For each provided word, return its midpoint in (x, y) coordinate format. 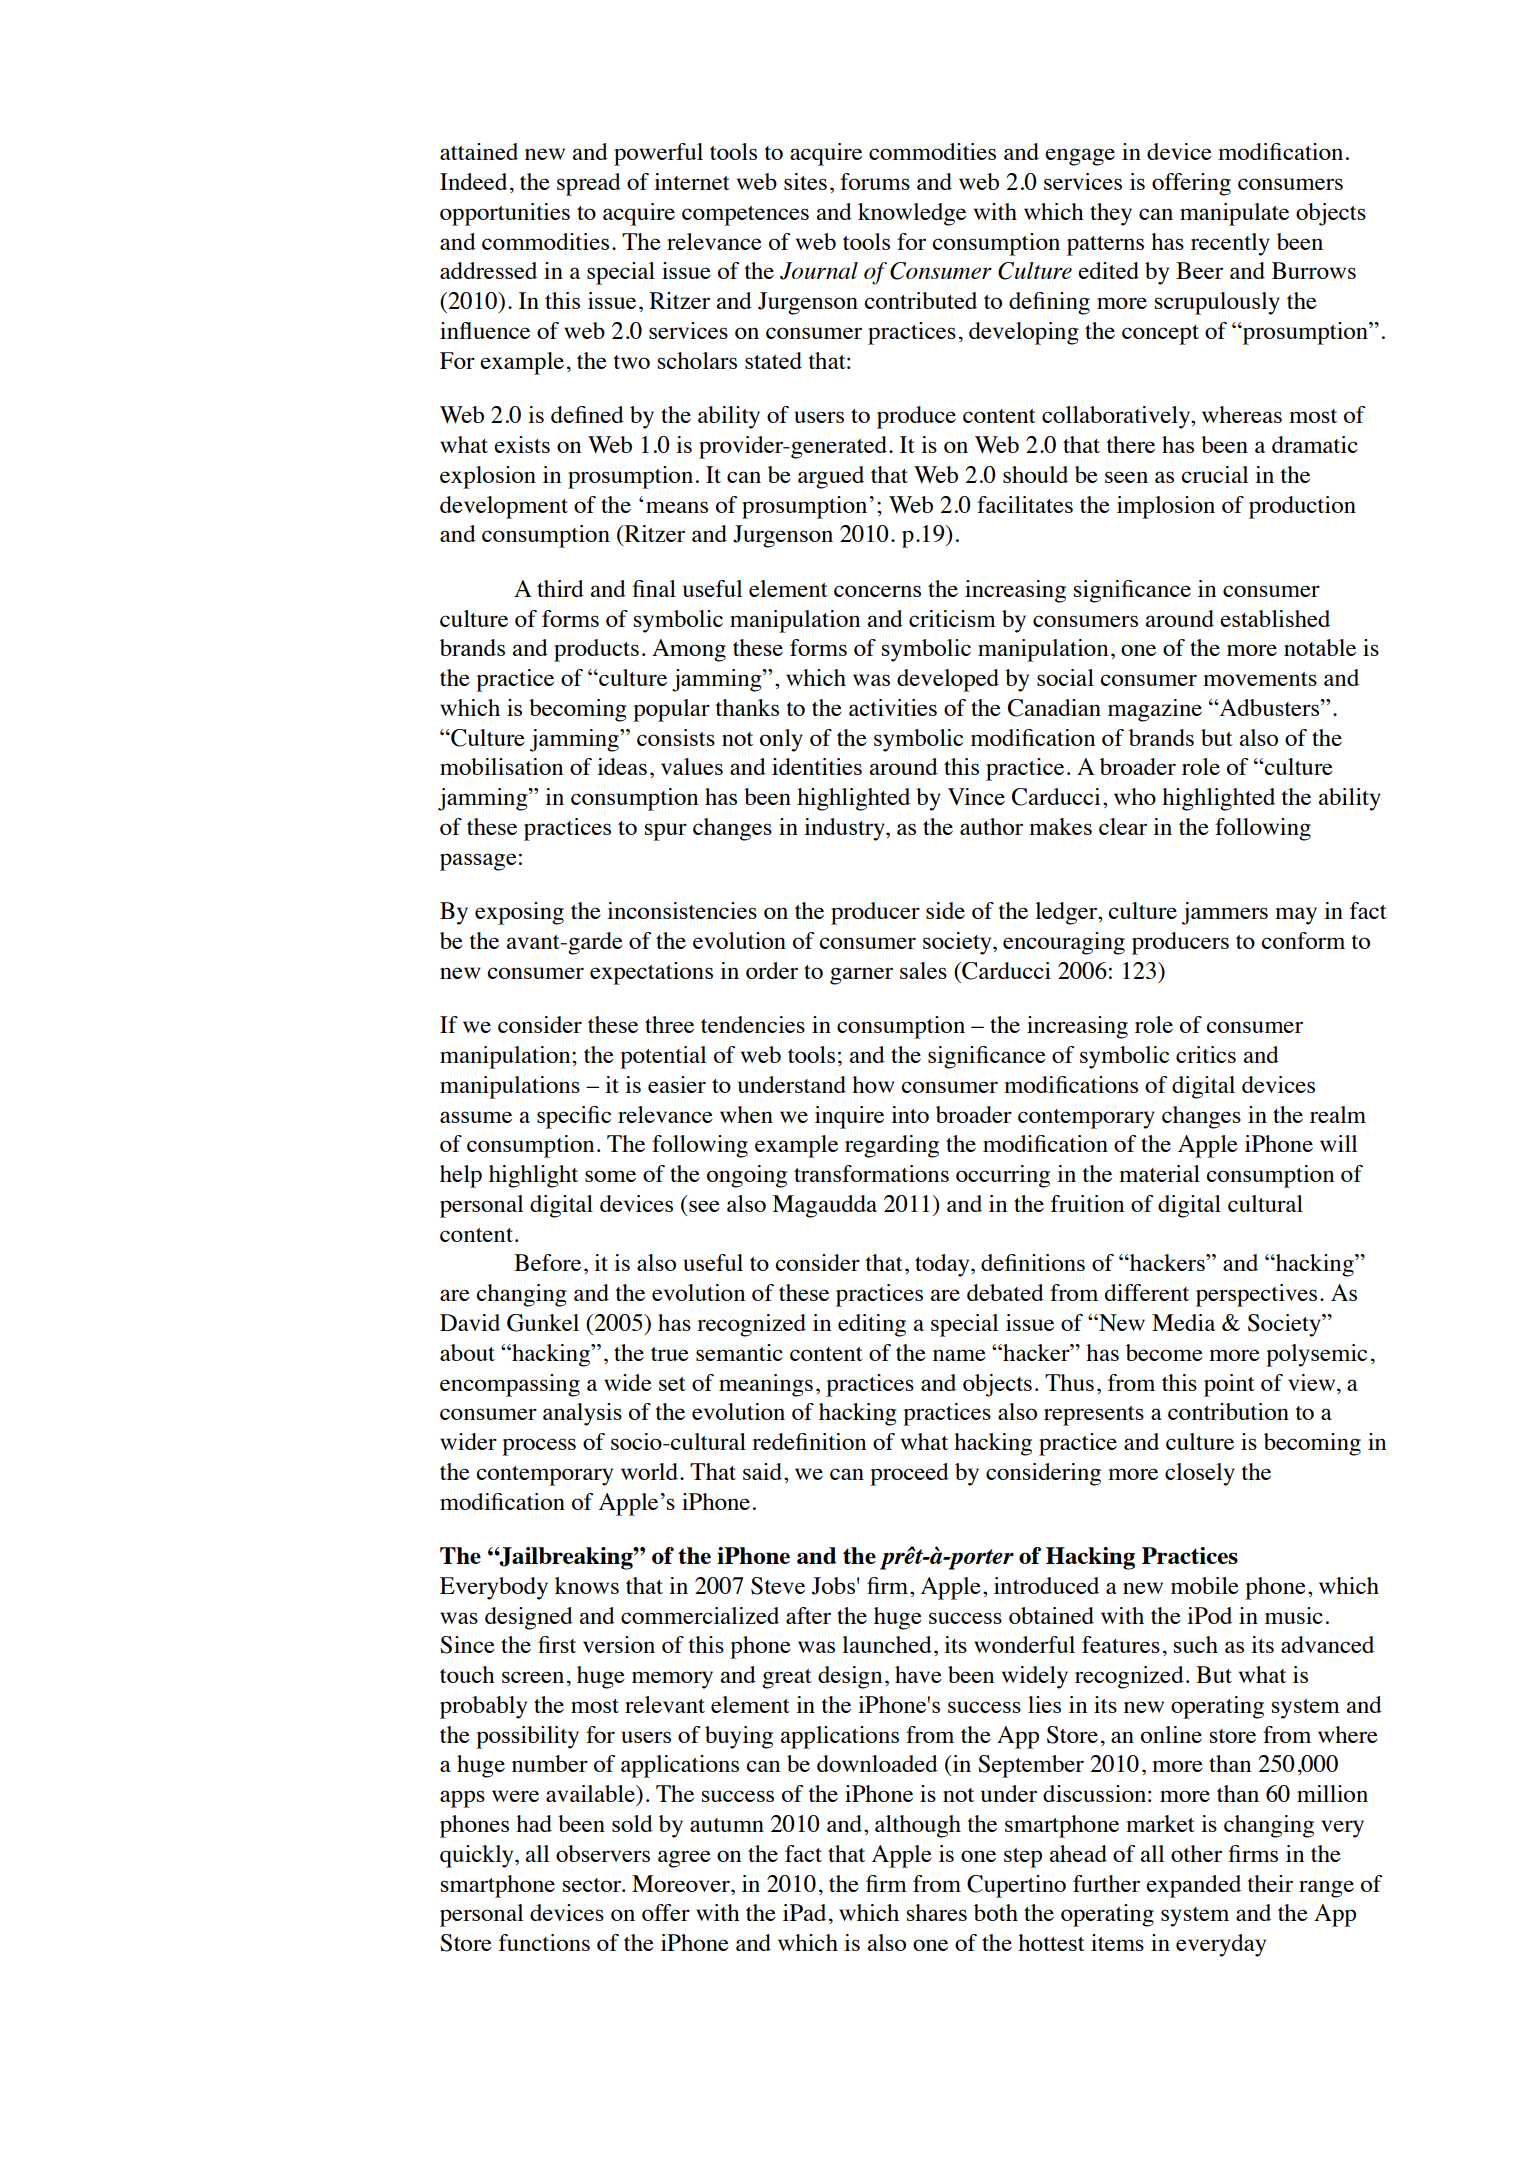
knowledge (912, 214)
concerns (877, 591)
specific (574, 1117)
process (539, 1447)
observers (603, 1853)
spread (589, 184)
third (560, 588)
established (1275, 618)
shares (937, 1912)
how (873, 1084)
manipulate (1234, 214)
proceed (909, 1474)
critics (1206, 1054)
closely (1200, 1474)
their (1270, 1883)
